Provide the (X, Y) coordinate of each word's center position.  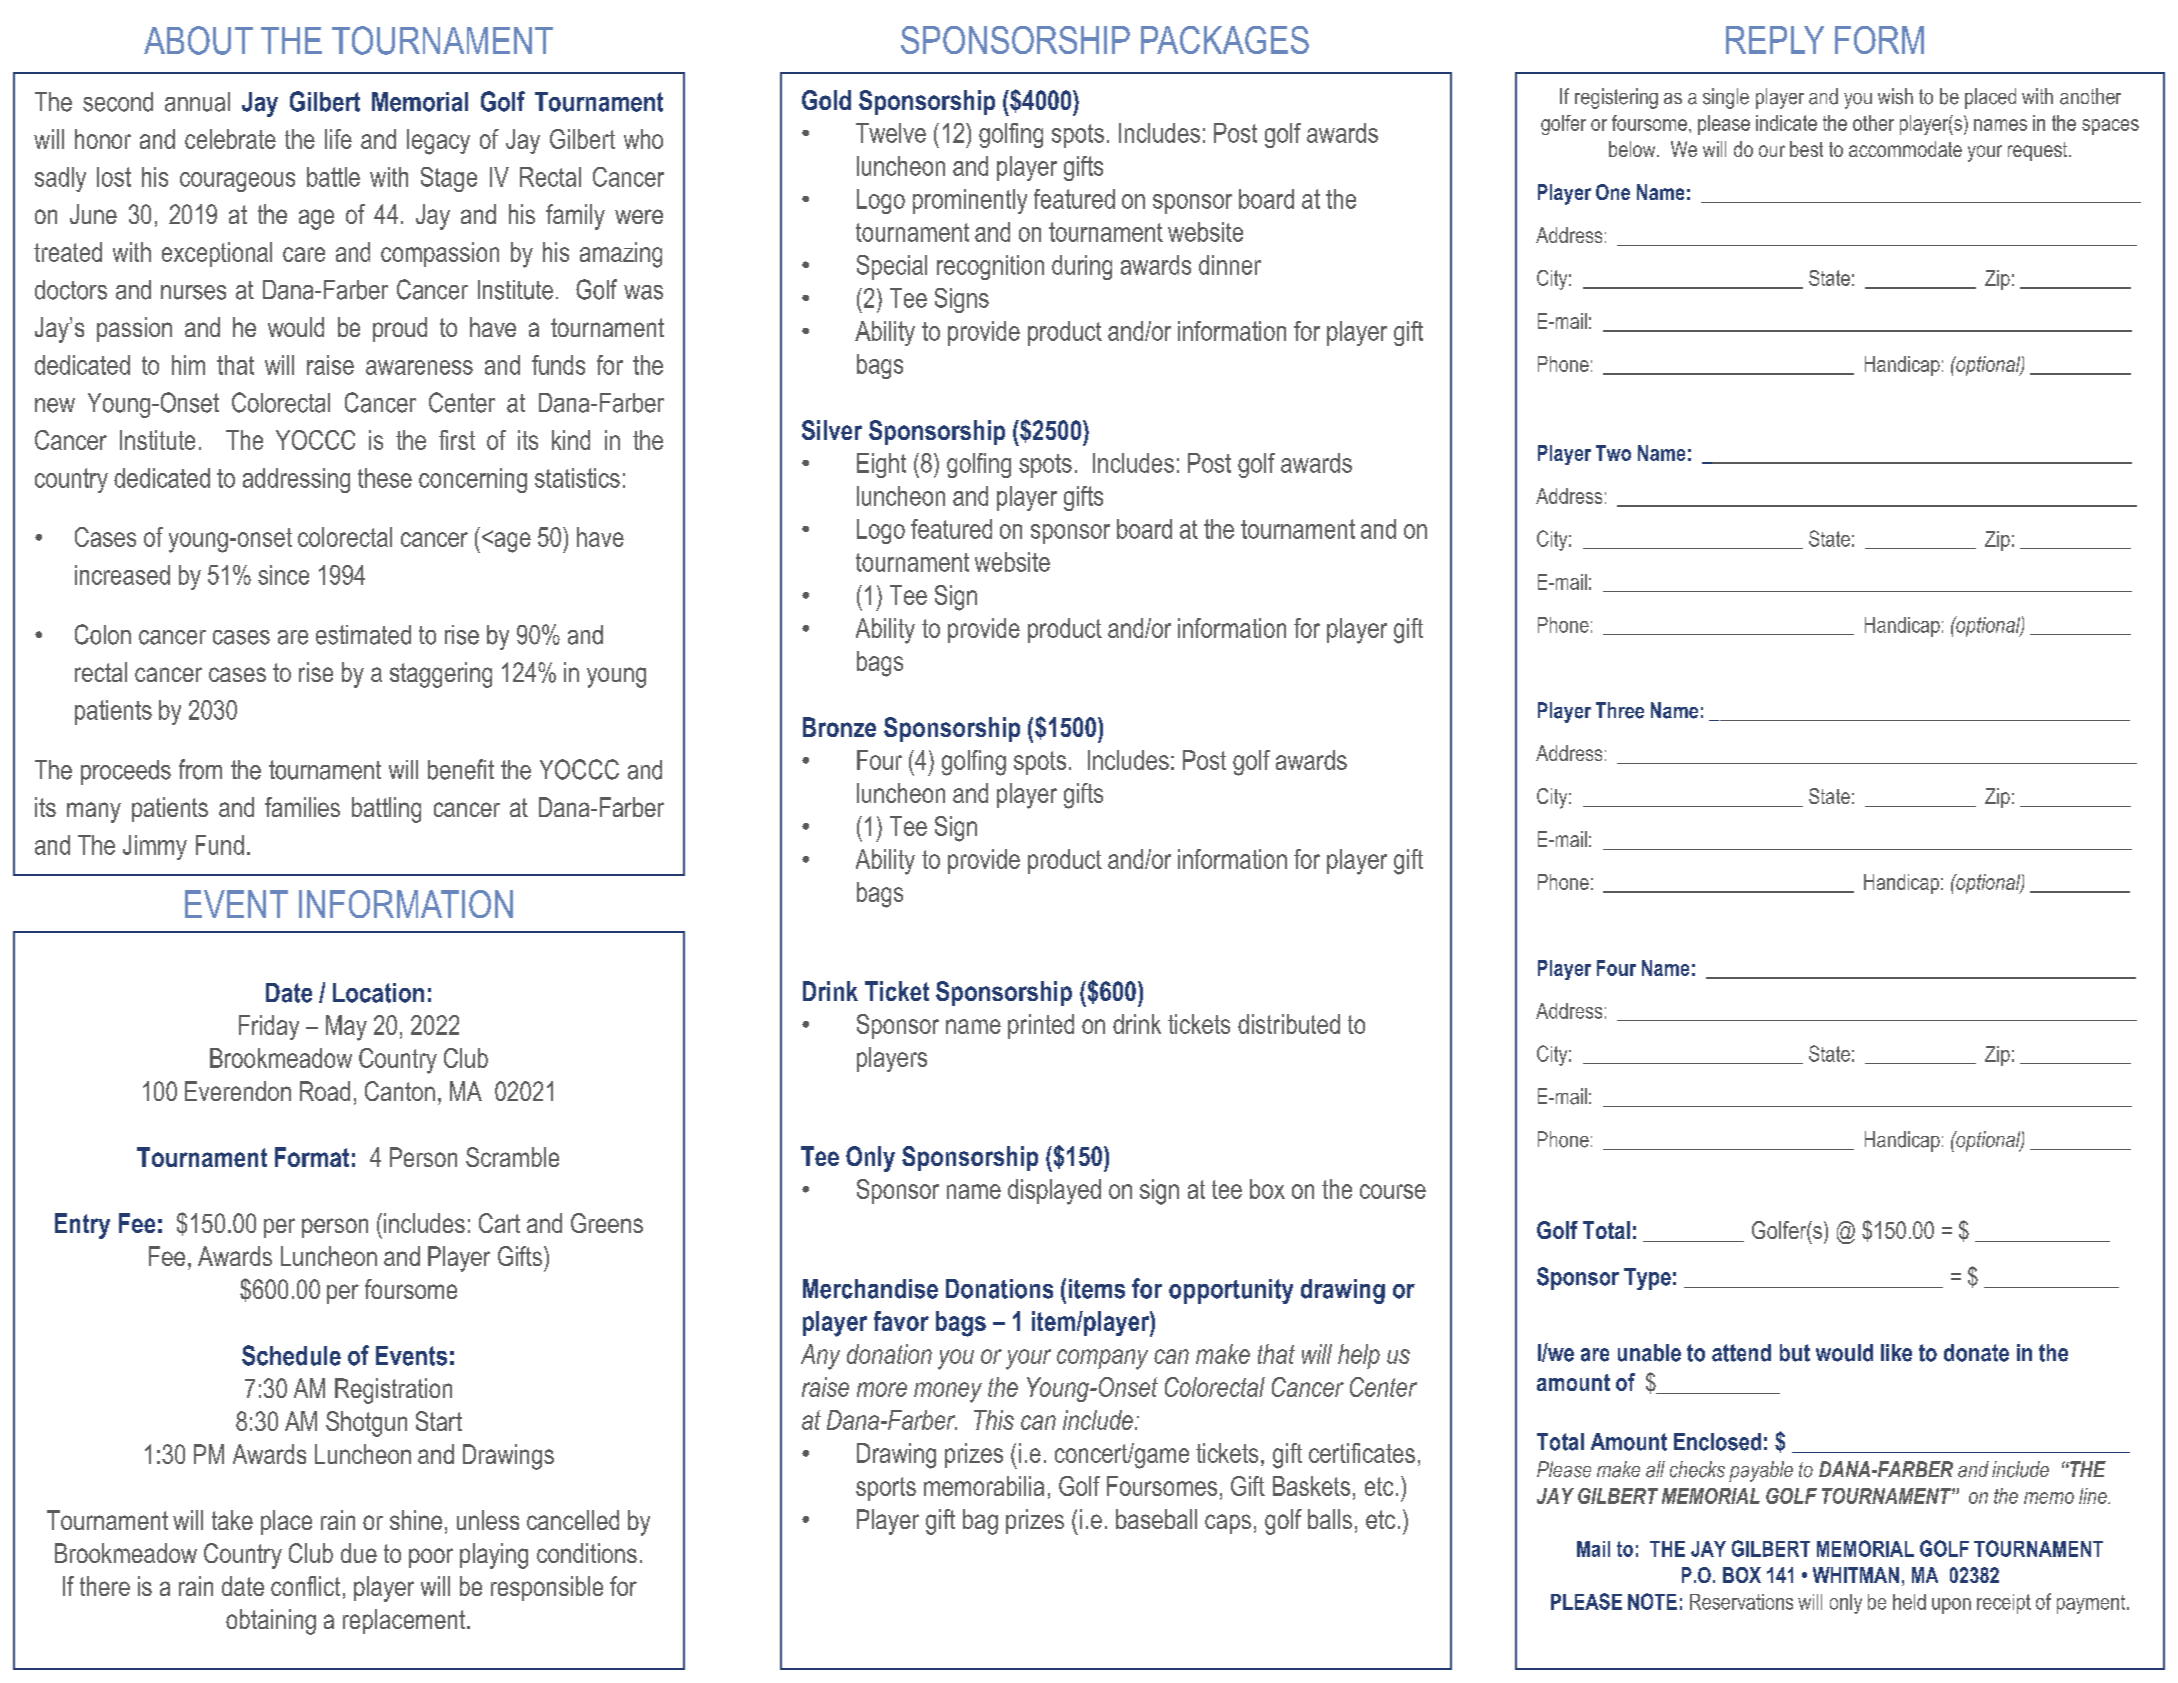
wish (1895, 96)
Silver (832, 430)
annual (197, 102)
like (1896, 1353)
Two (1613, 453)
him (188, 365)
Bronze (839, 727)
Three (1620, 710)
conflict (305, 1586)
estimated (363, 635)
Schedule (291, 1355)
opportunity (1231, 1291)
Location (378, 993)
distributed (1289, 1024)
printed (1041, 1026)
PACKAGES (1225, 40)
